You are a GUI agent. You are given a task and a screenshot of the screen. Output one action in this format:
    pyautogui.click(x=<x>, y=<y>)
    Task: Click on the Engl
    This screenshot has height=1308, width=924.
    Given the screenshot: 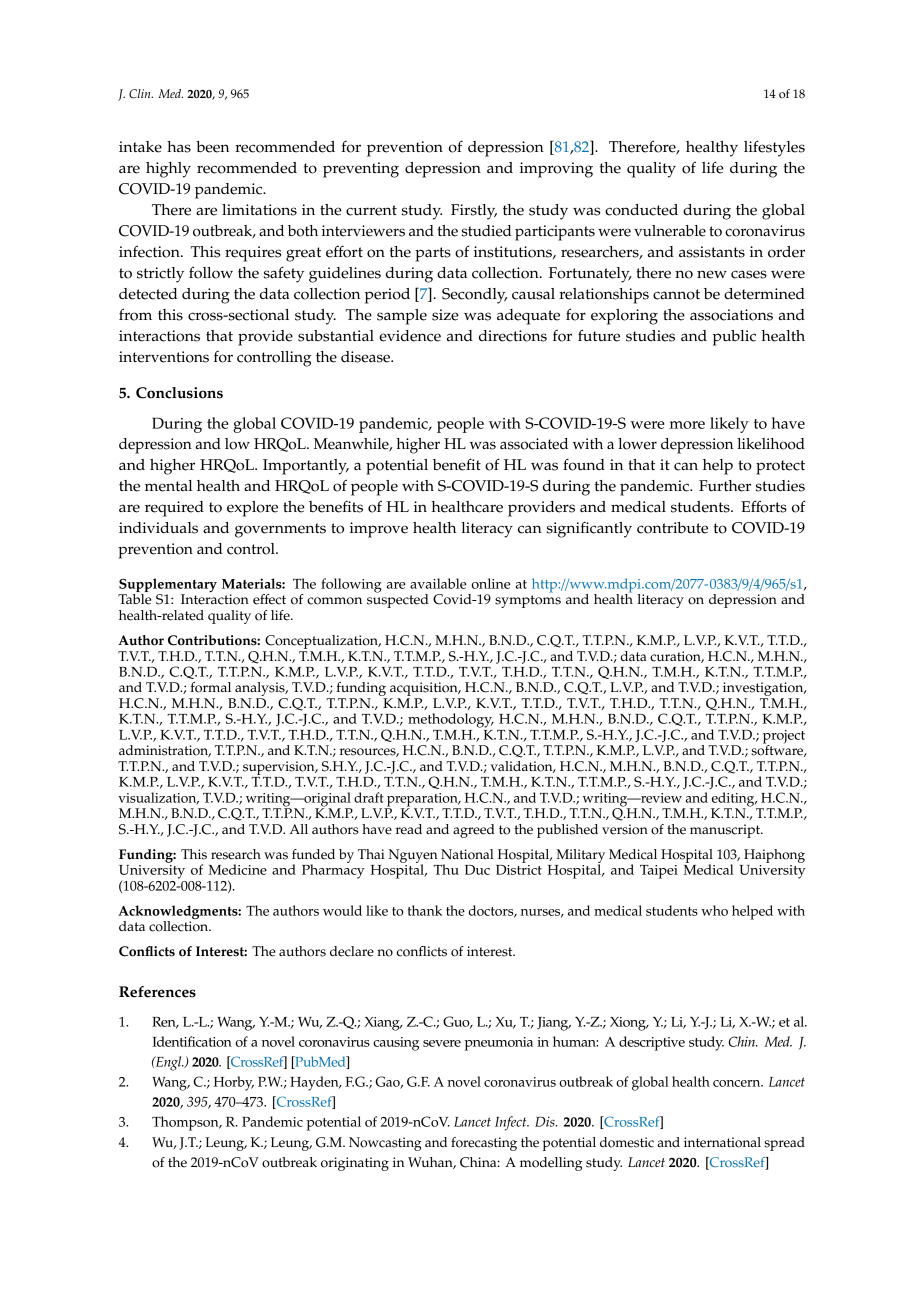 What is the action you would take?
    pyautogui.click(x=169, y=1063)
